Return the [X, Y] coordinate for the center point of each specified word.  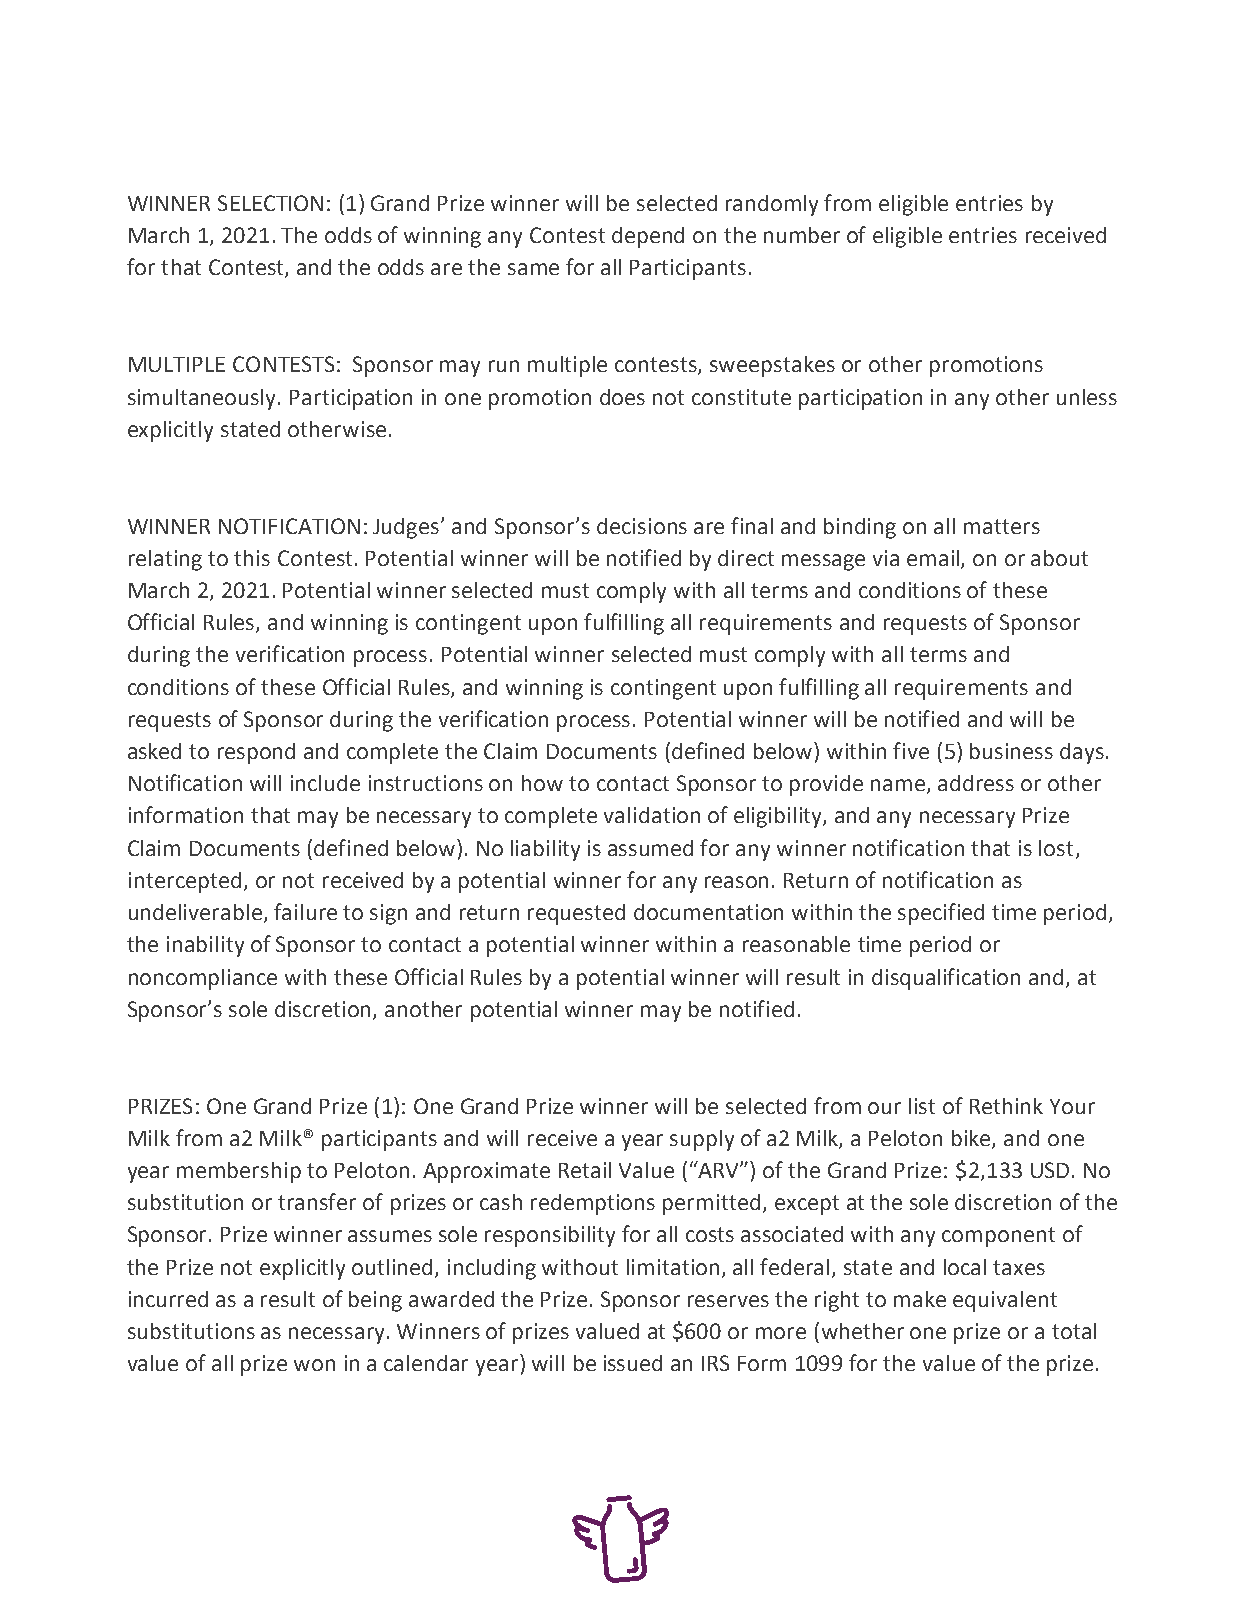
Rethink [1006, 1106]
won [314, 1365]
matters [1002, 526]
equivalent [1005, 1301]
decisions [642, 526]
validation [652, 815]
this [252, 558]
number [802, 235]
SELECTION [270, 203]
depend [648, 237]
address [976, 783]
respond [256, 753]
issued [633, 1363]
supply [702, 1140]
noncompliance [203, 979]
